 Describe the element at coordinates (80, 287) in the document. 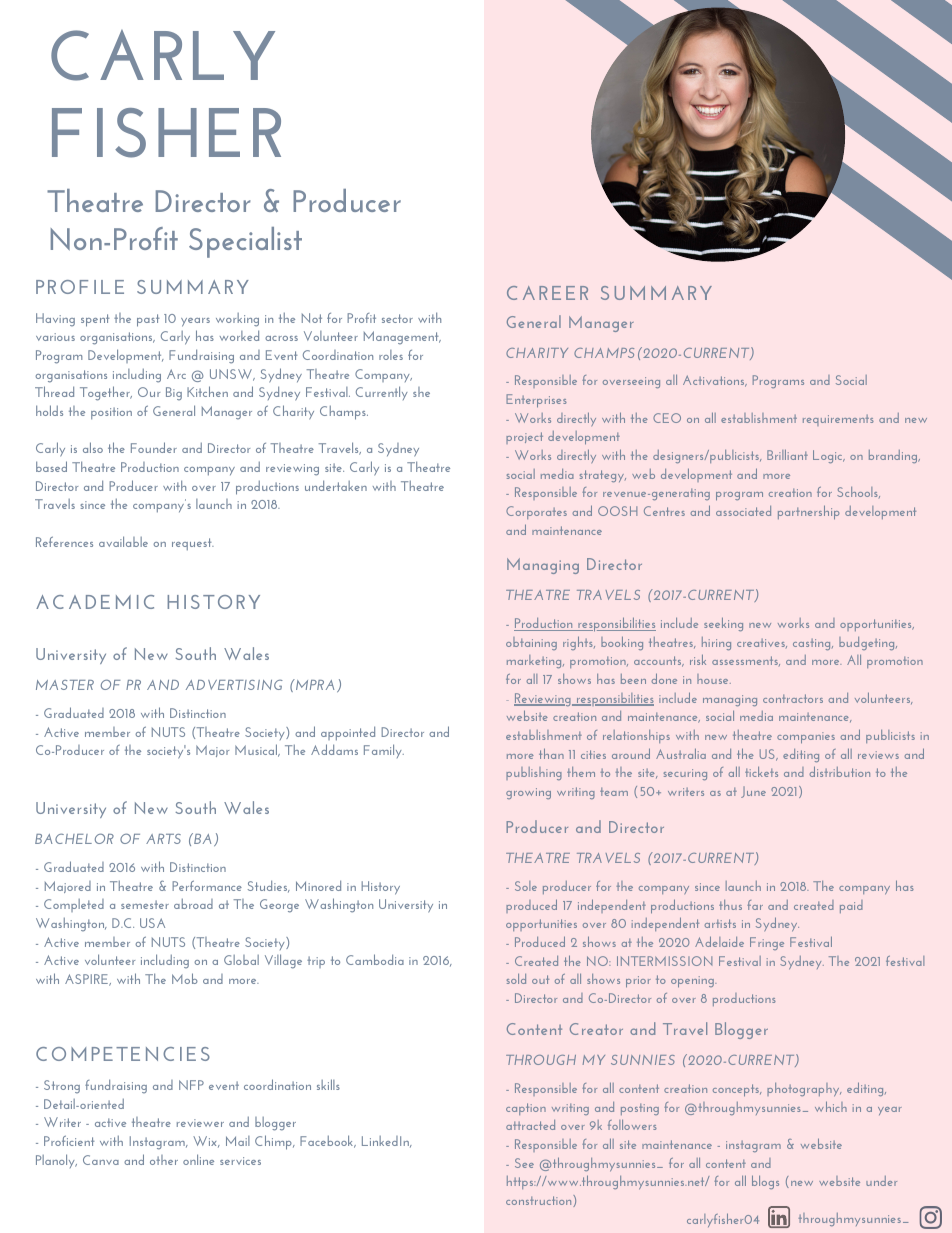

I see `PROFILE` at that location.
